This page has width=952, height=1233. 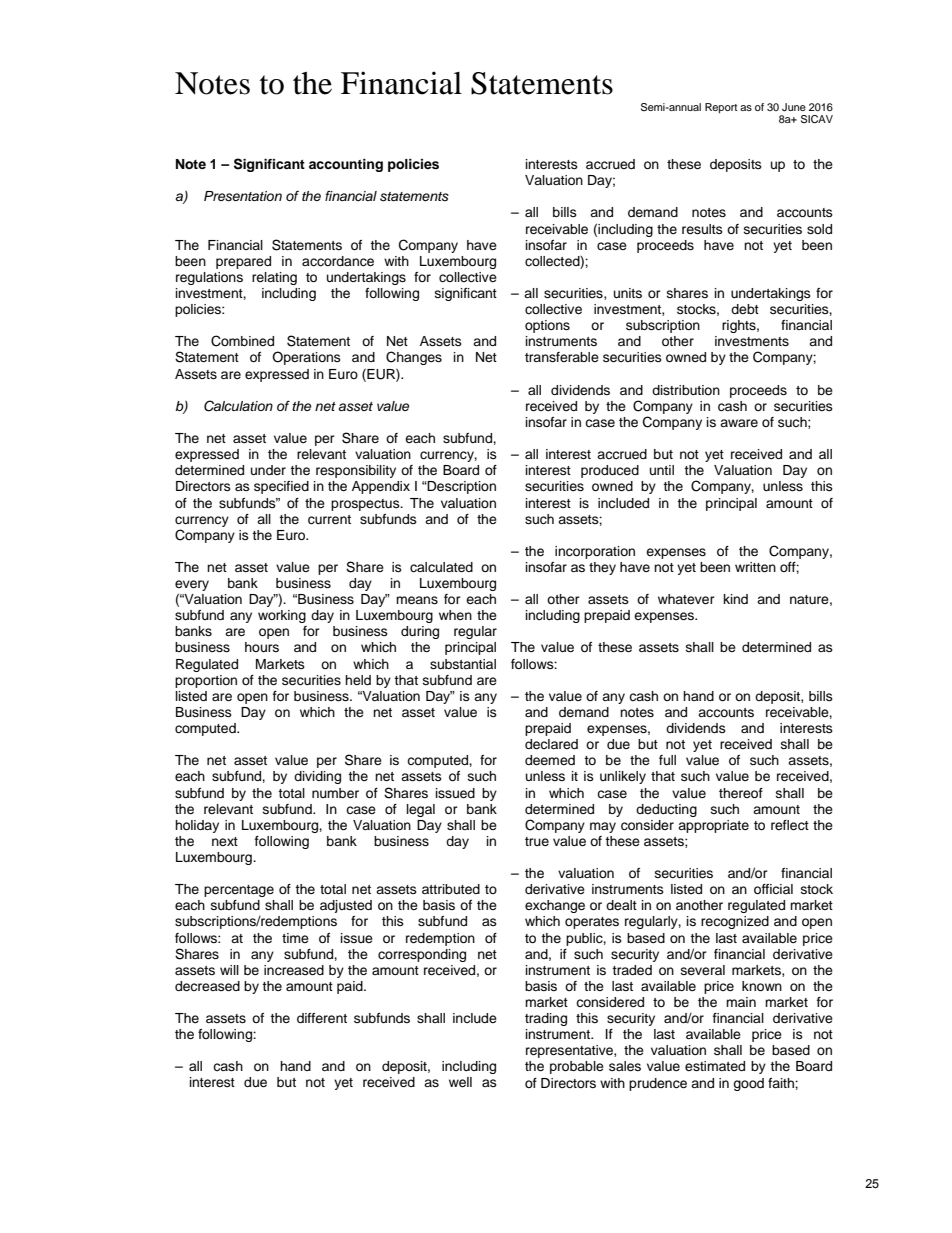 What do you see at coordinates (455, 615) in the page?
I see `when` at bounding box center [455, 615].
